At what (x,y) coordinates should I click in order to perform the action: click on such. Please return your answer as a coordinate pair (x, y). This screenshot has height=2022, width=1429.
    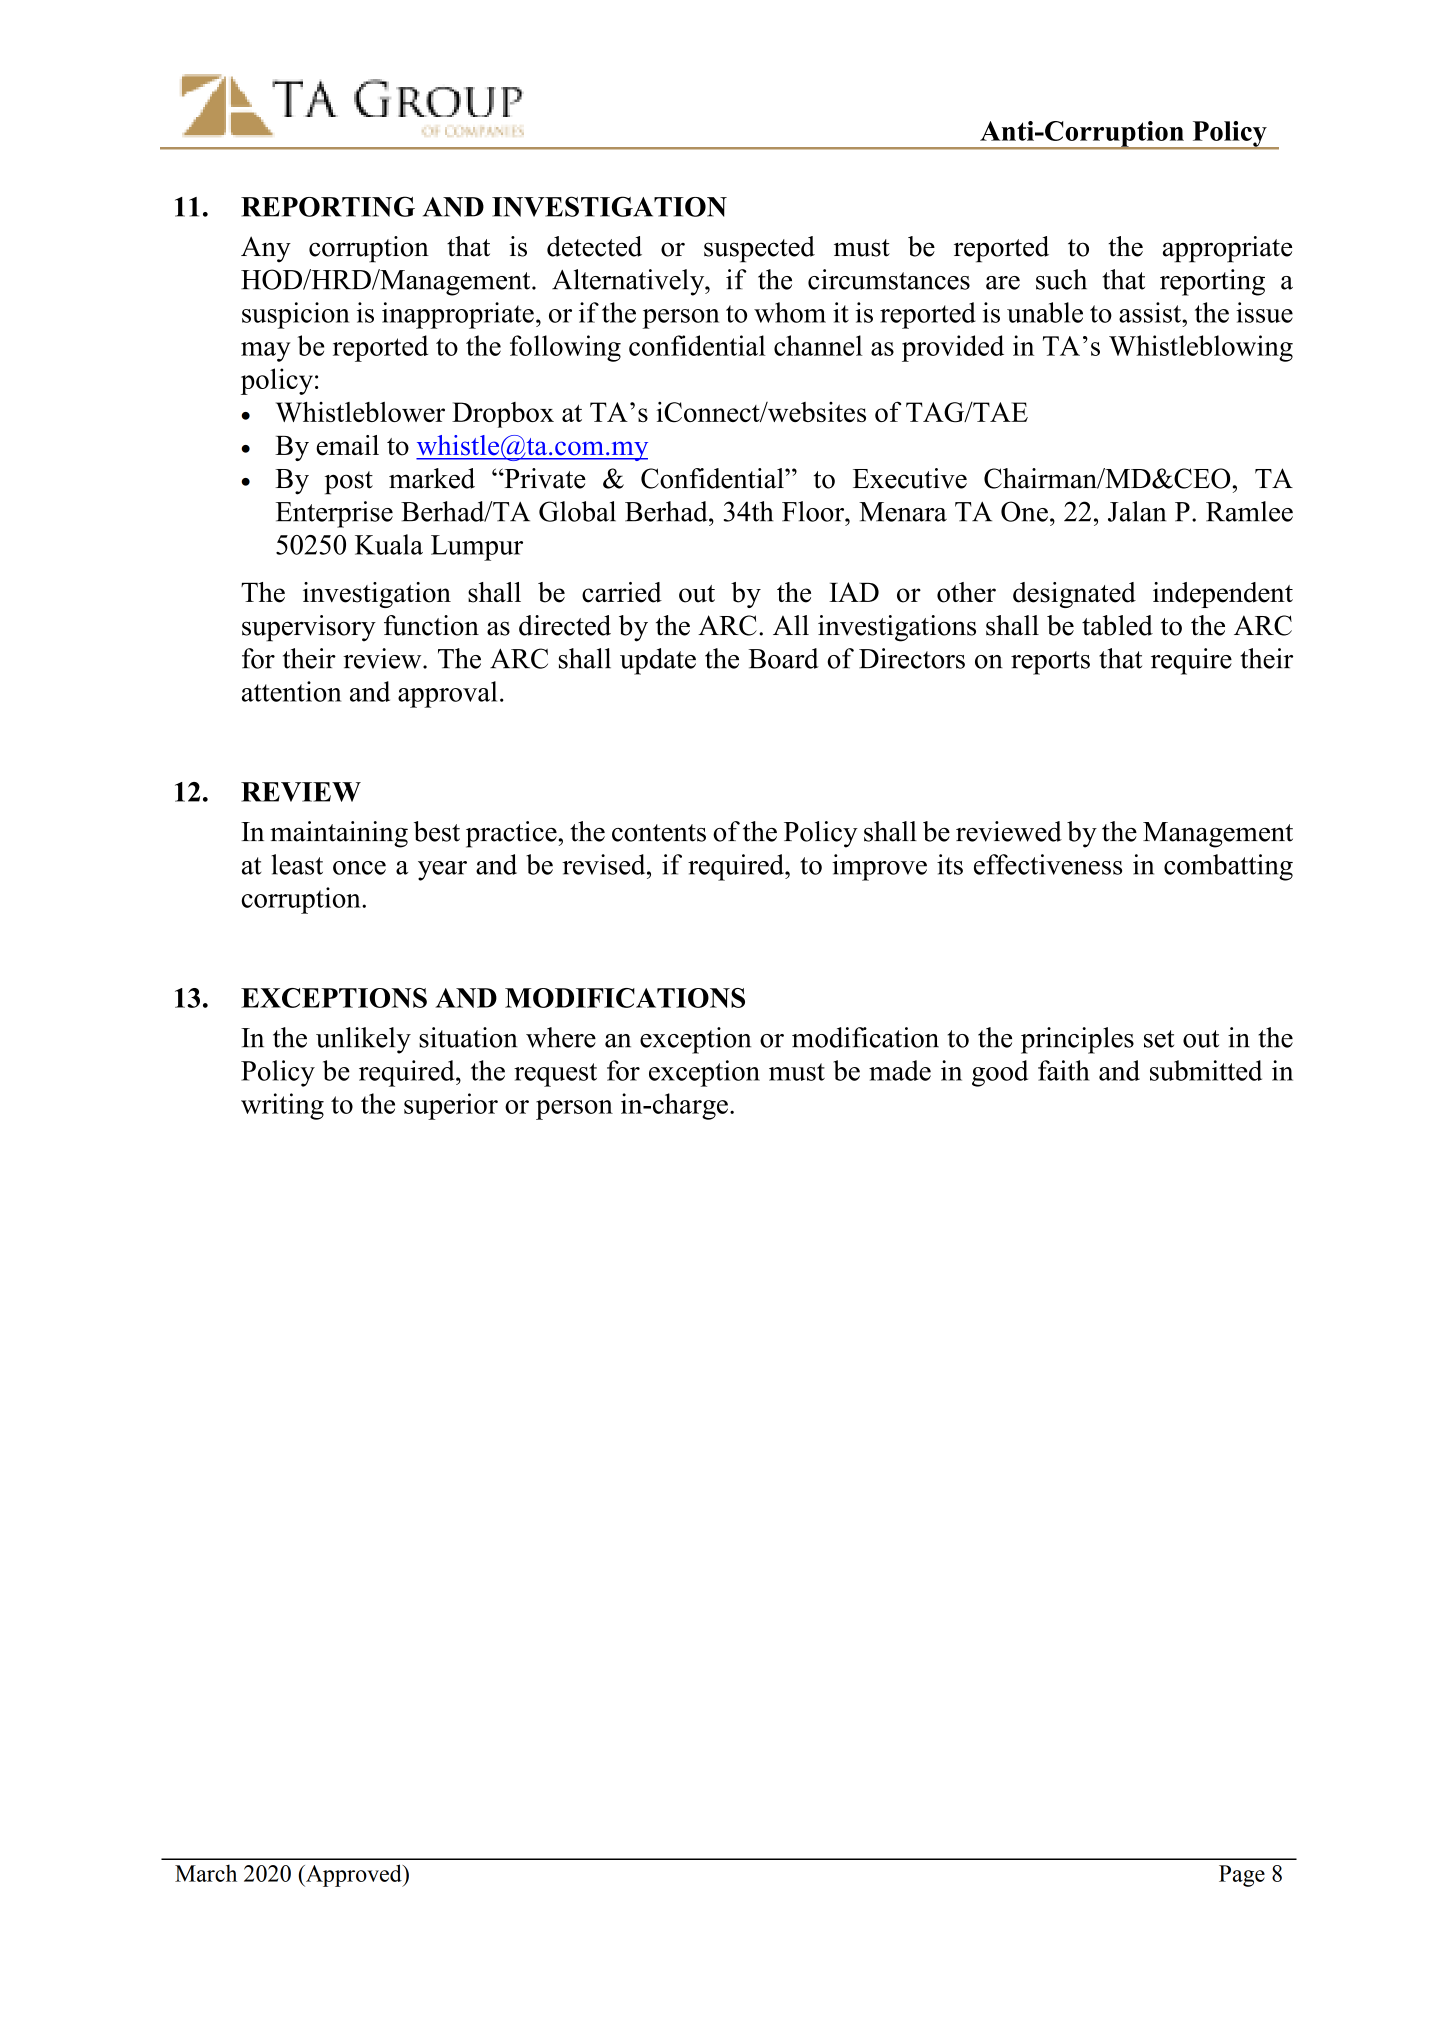
    Looking at the image, I should click on (1061, 279).
